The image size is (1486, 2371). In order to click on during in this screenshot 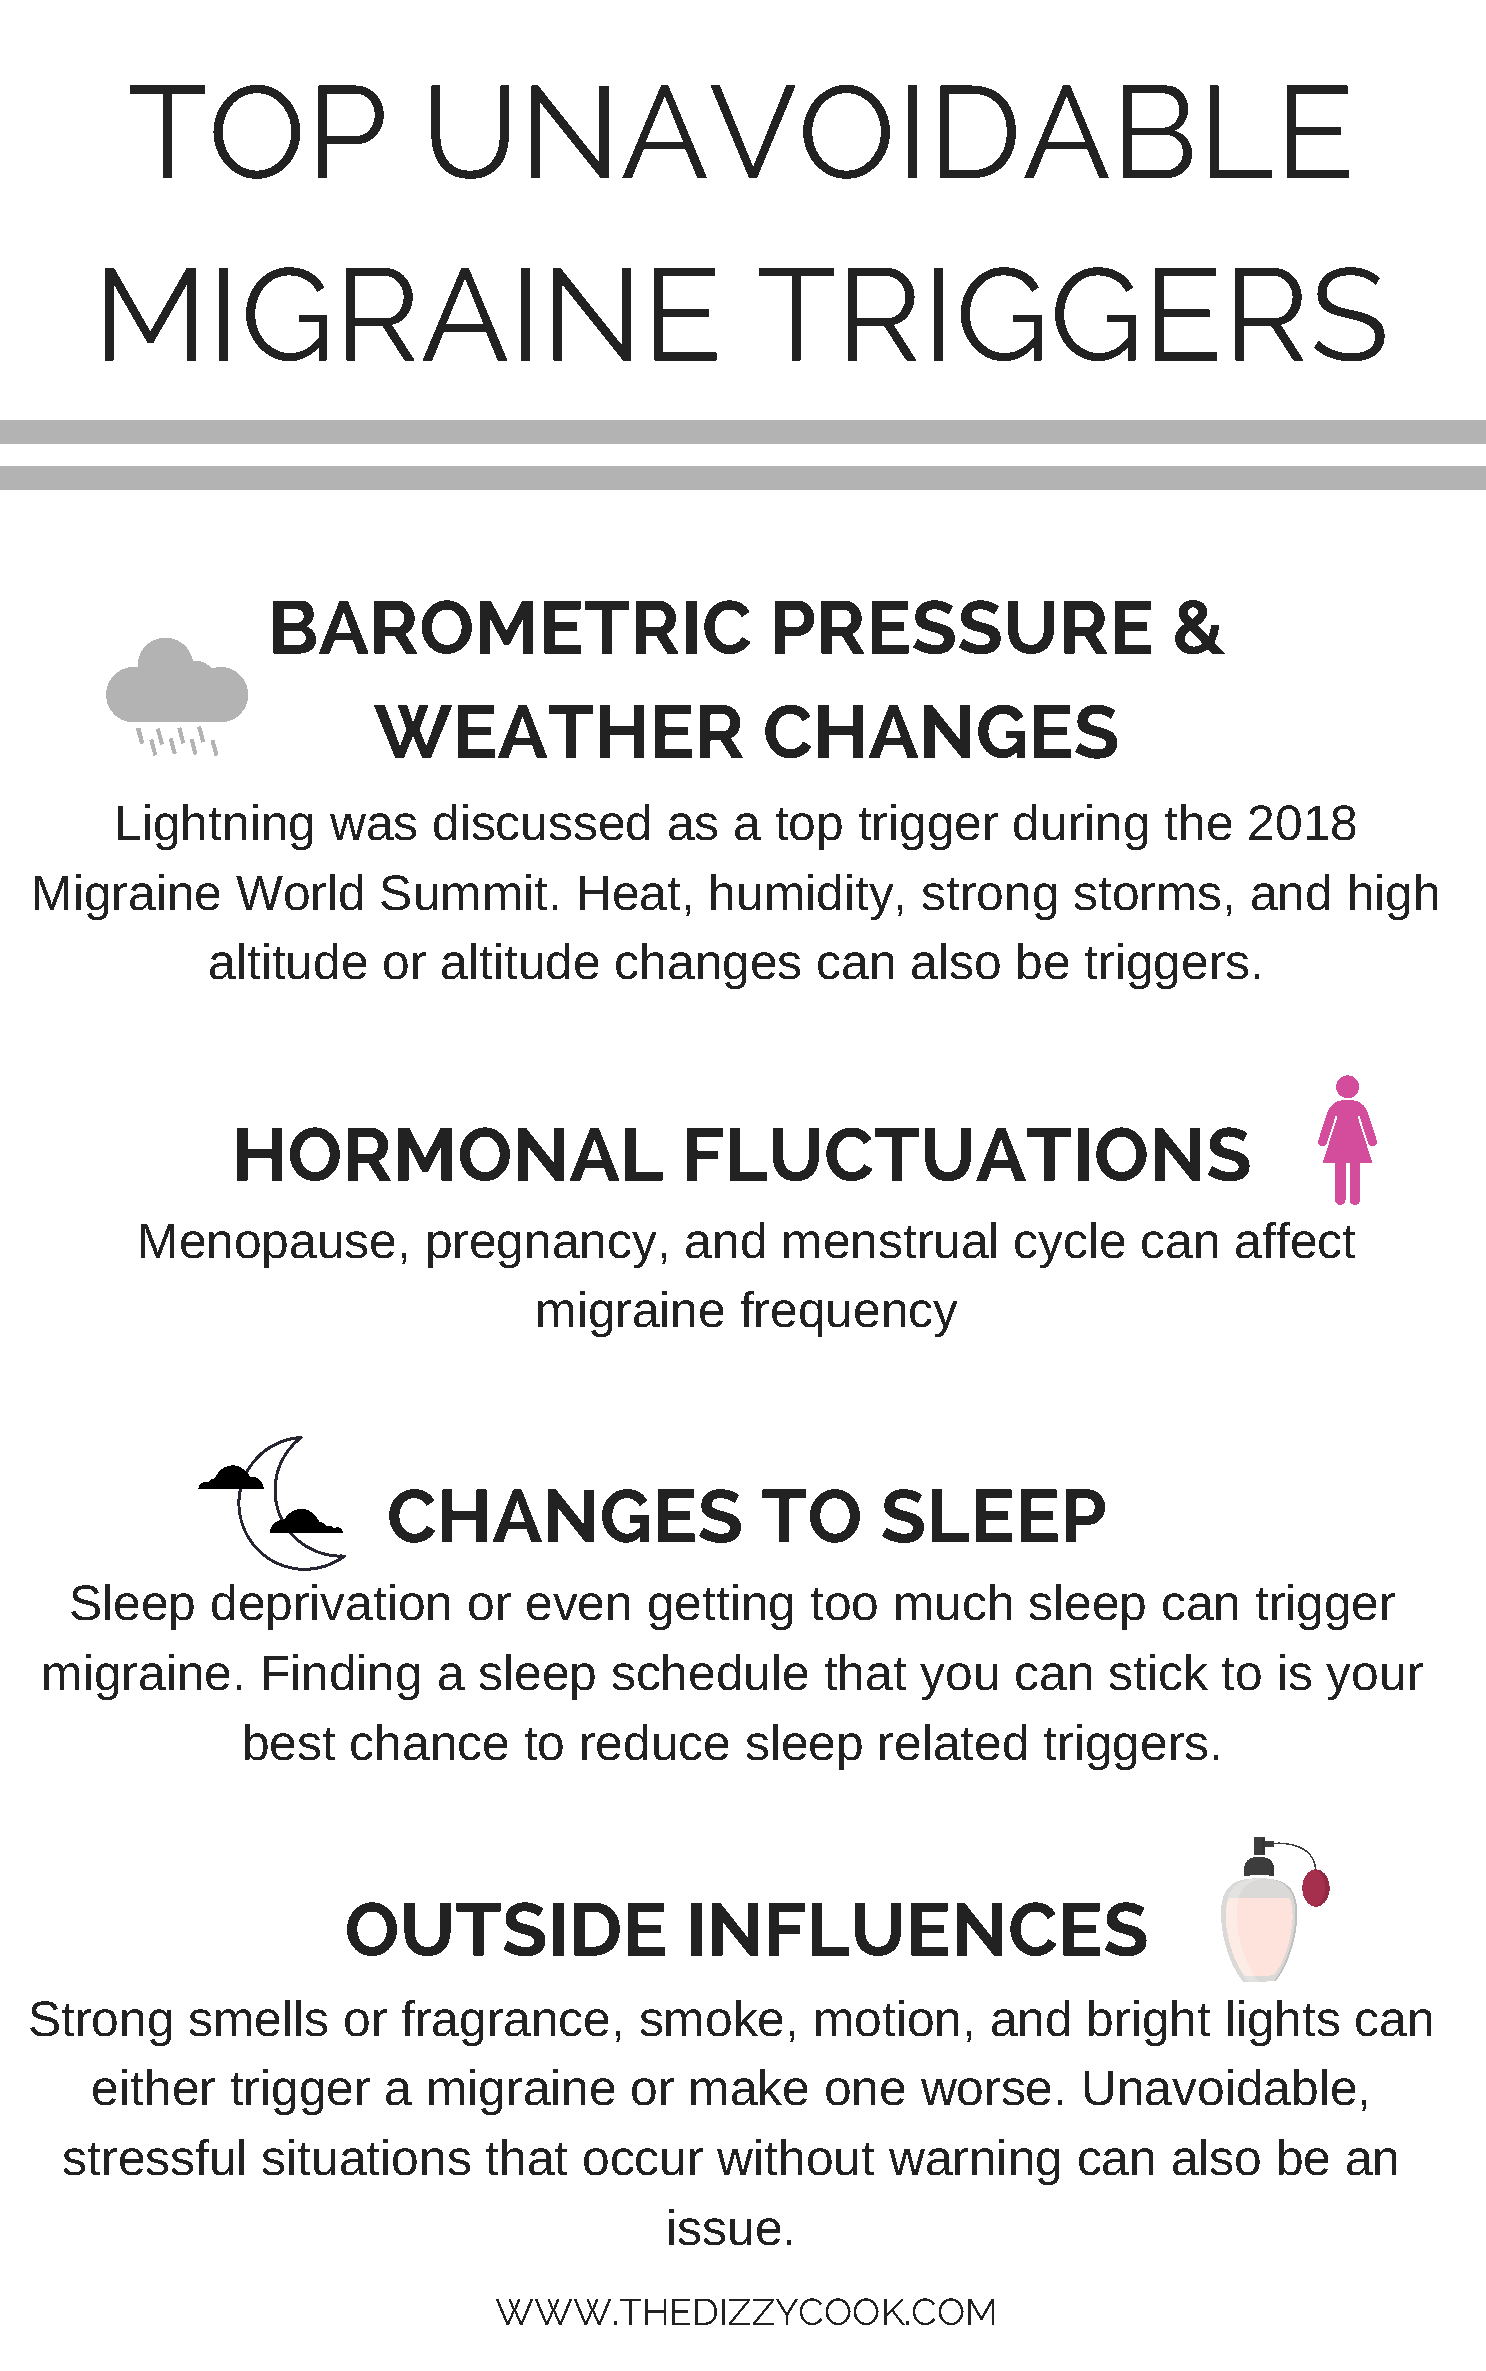, I will do `click(1080, 827)`.
